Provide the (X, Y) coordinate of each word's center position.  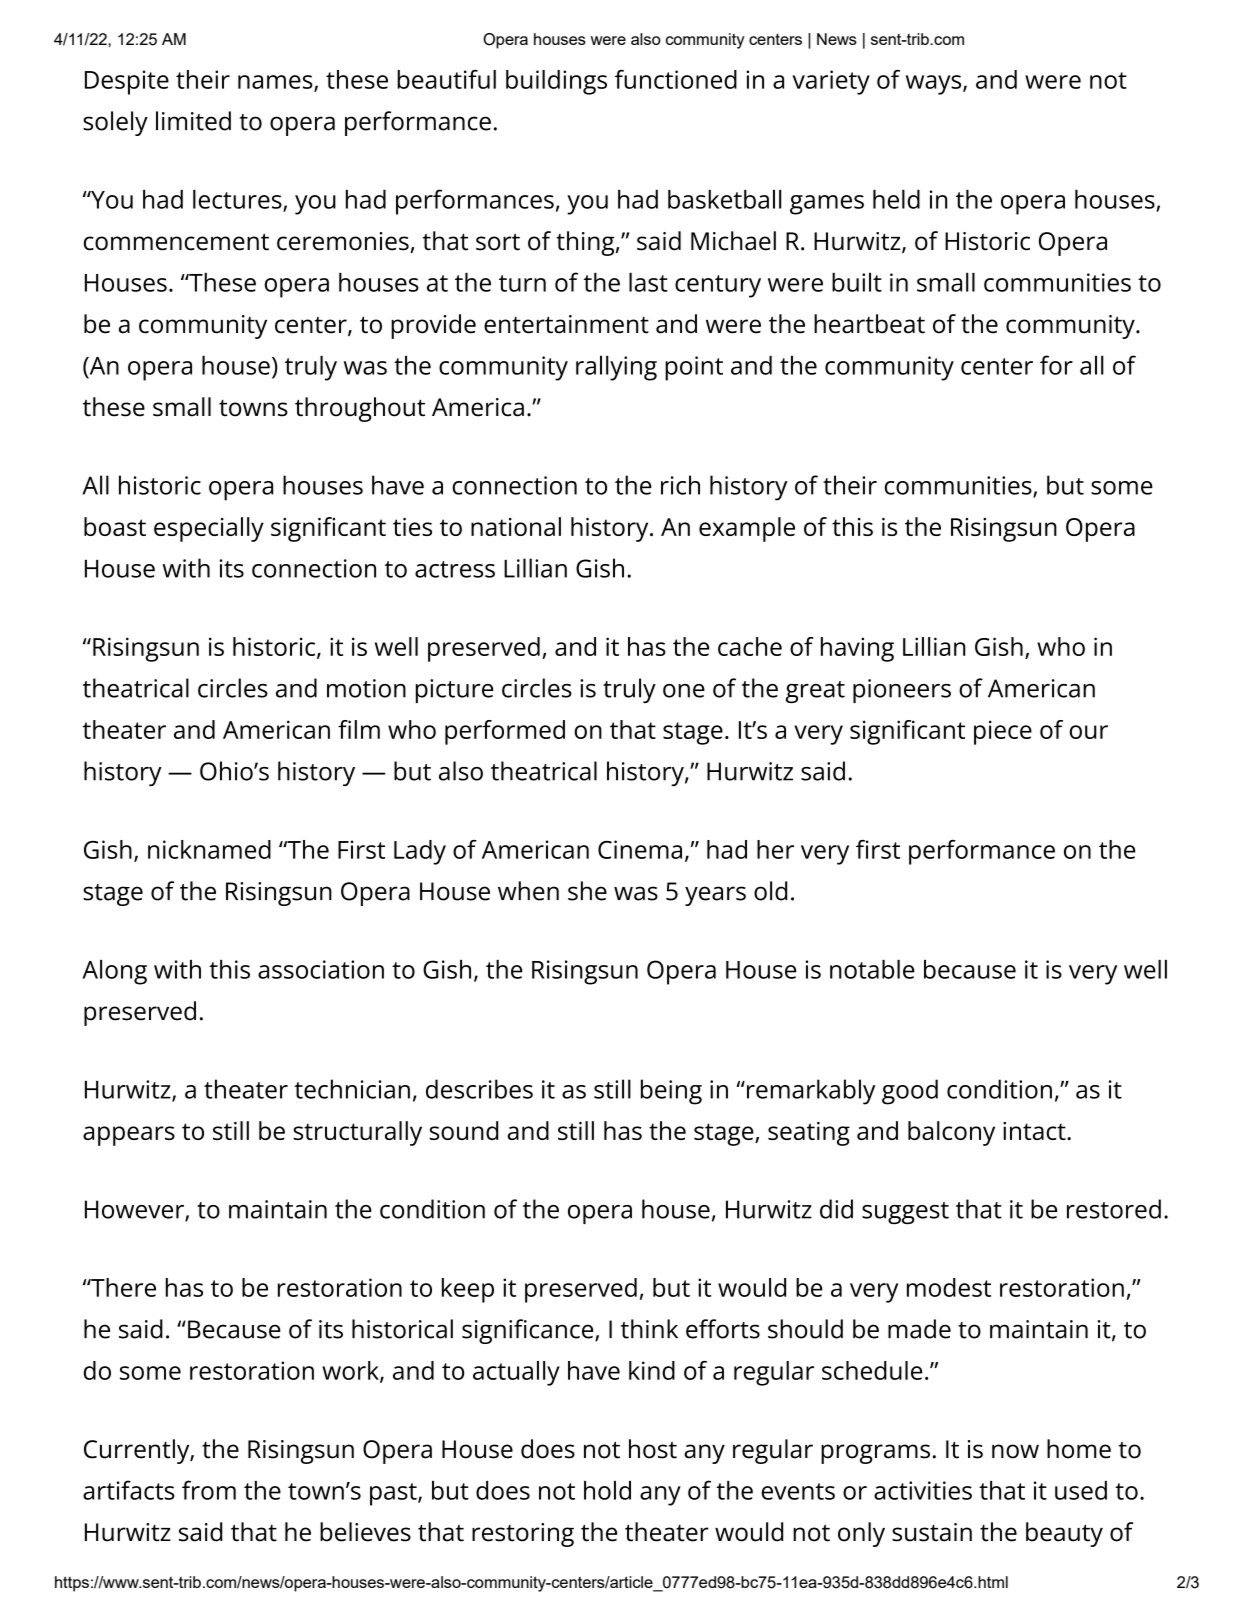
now (1015, 1451)
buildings (556, 82)
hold (607, 1490)
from (209, 1490)
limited (193, 121)
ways (935, 85)
